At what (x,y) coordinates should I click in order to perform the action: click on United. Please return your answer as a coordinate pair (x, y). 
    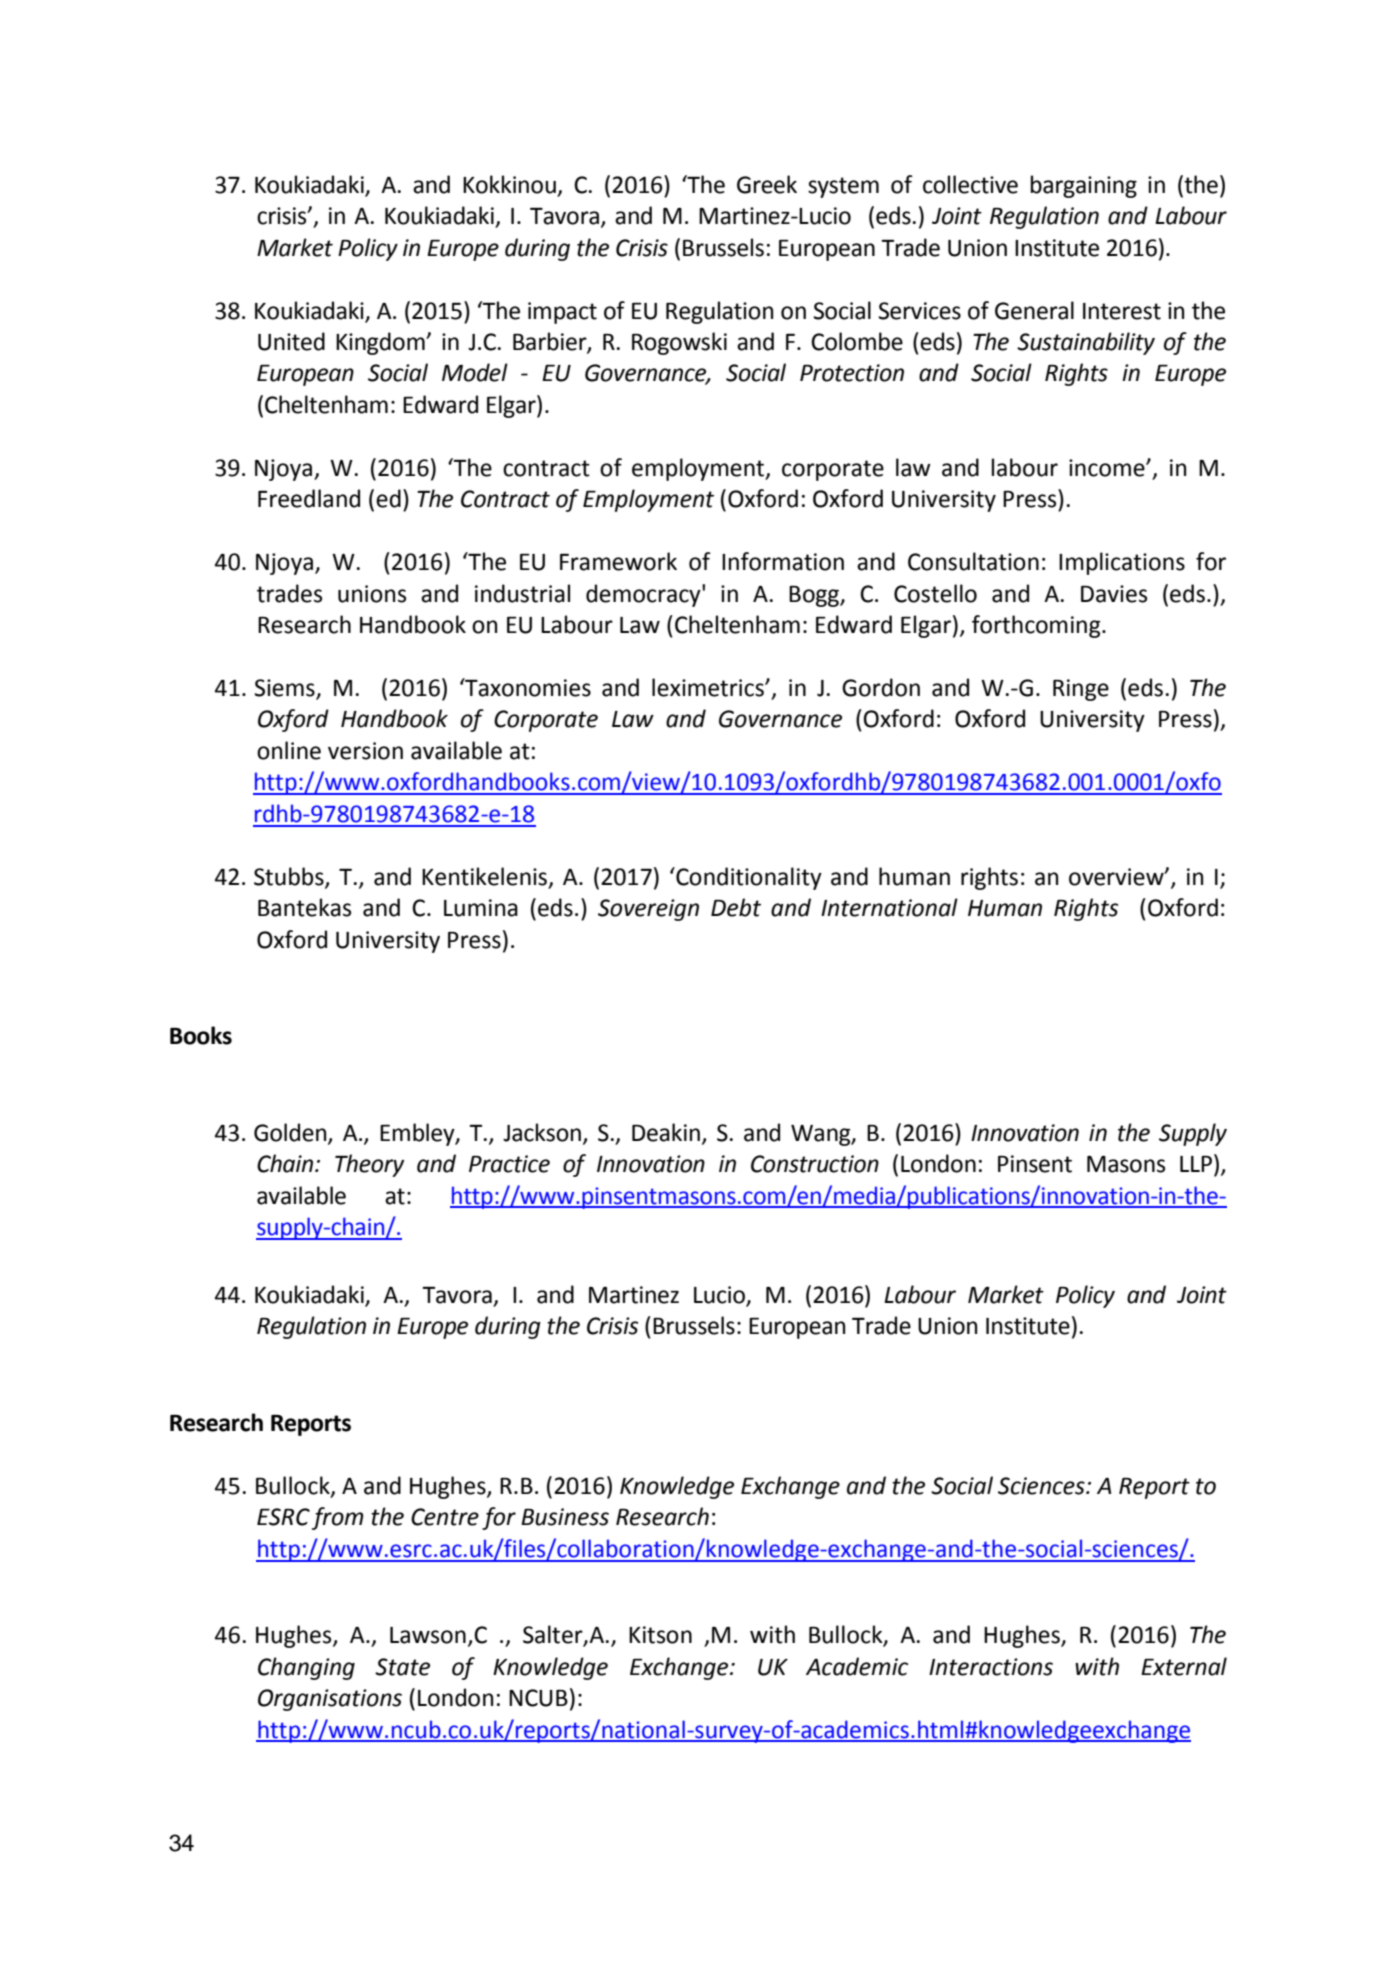
    Looking at the image, I should click on (291, 341).
